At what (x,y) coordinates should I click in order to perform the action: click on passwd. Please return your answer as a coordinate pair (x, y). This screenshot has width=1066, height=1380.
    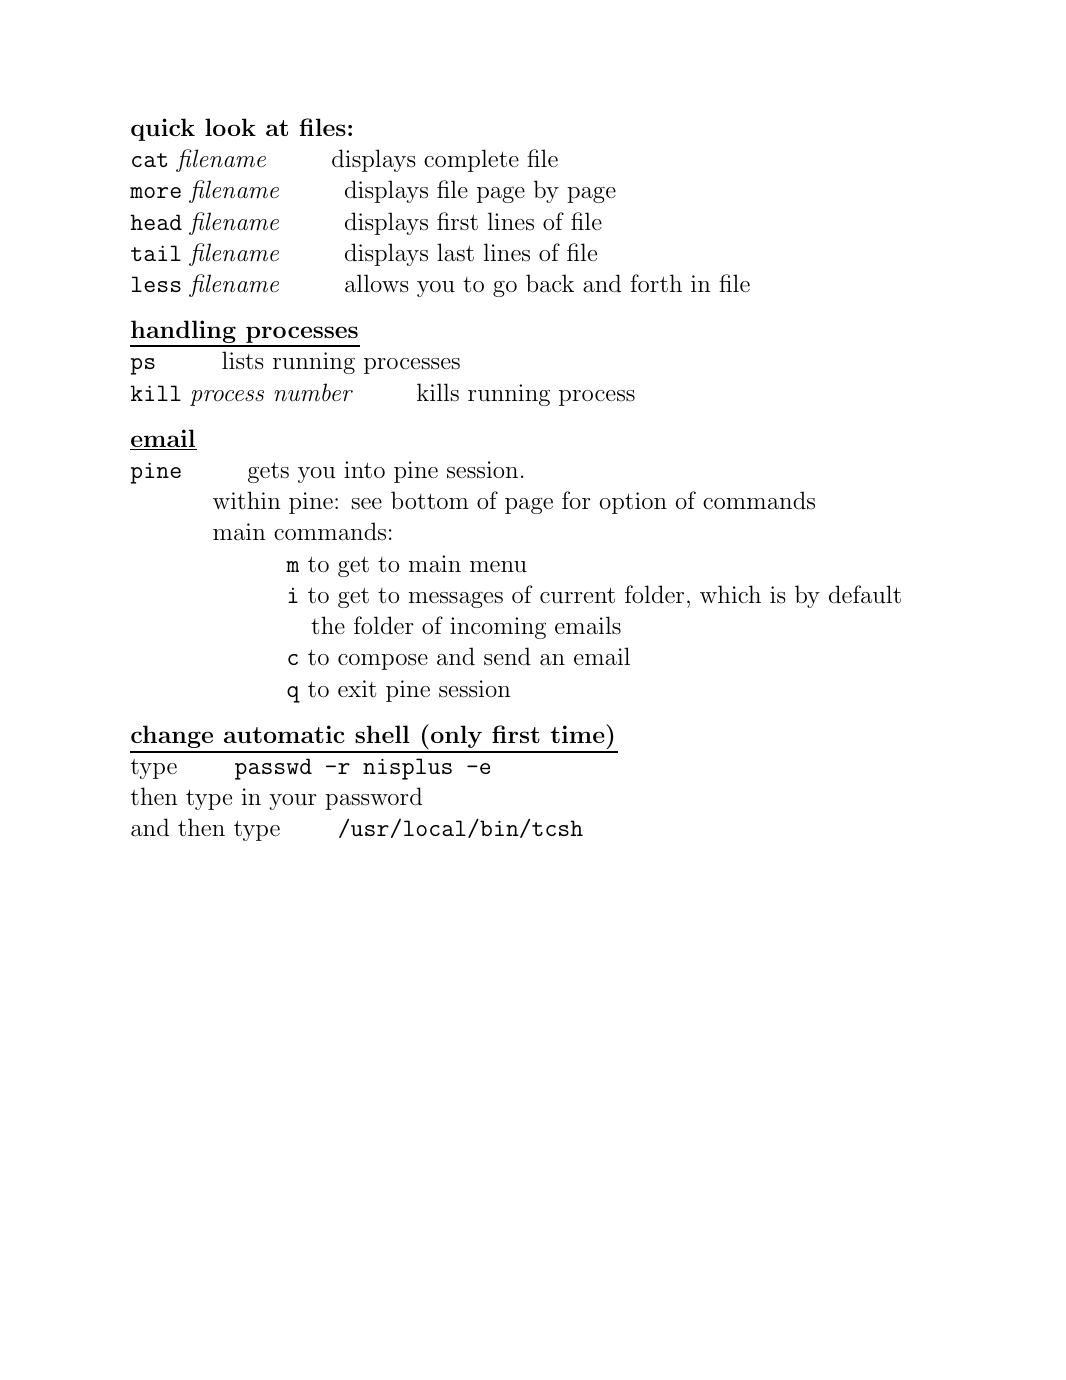
    Looking at the image, I should click on (273, 769).
